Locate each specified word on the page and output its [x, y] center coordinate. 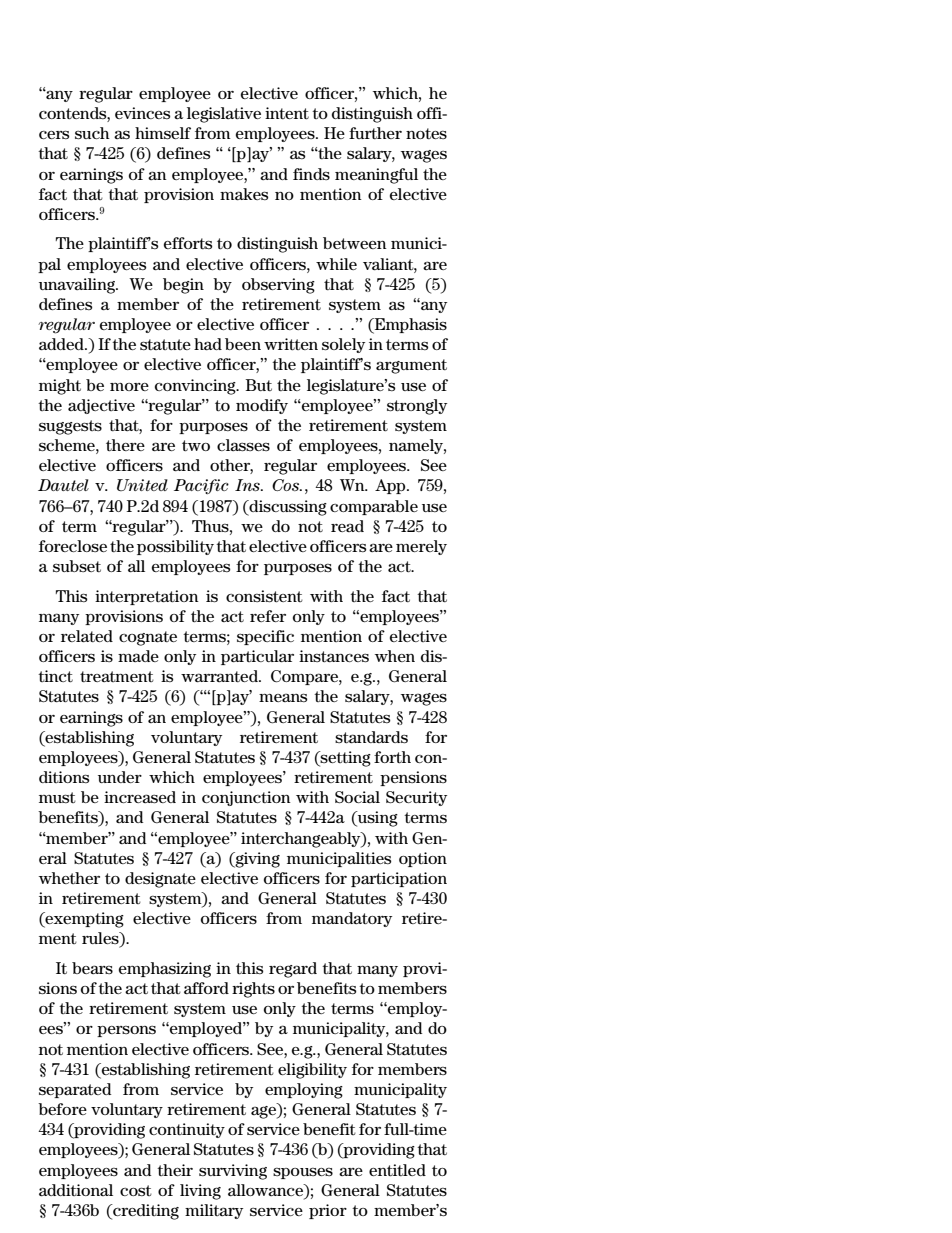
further [375, 133]
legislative [224, 115]
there [125, 445]
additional [76, 1190]
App [391, 486]
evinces [142, 113]
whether [69, 878]
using [377, 819]
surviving [233, 1172]
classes [243, 445]
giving [256, 860]
